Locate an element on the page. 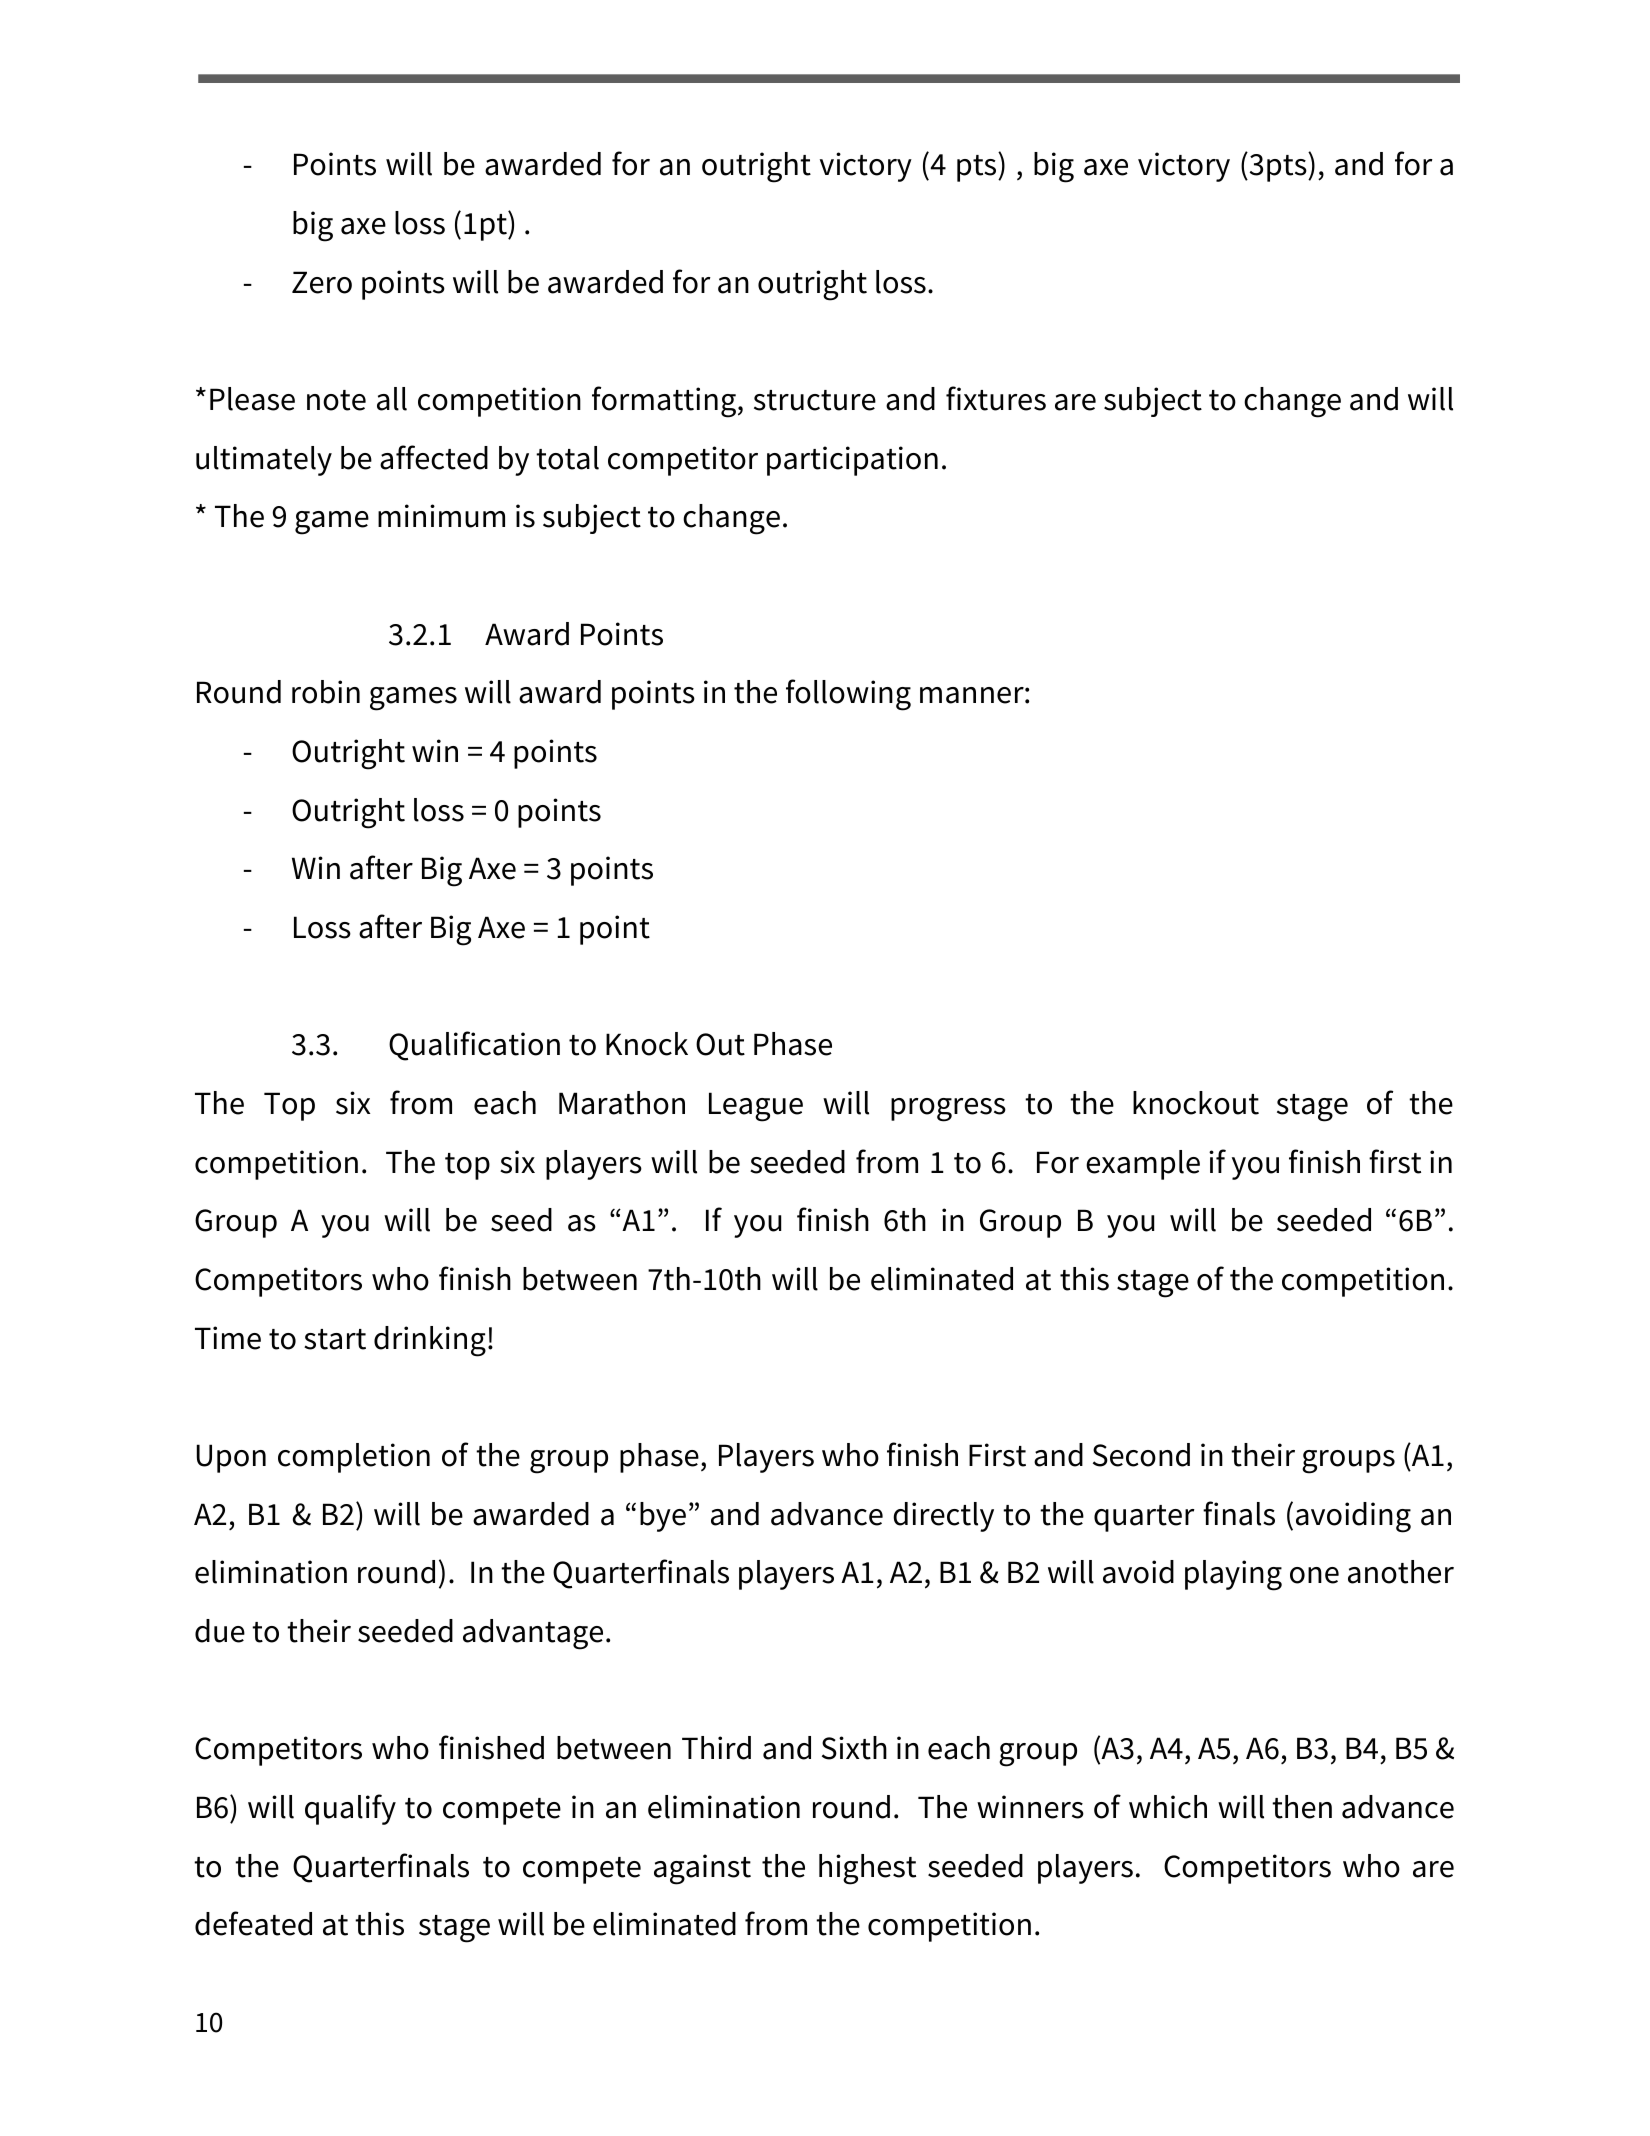 The width and height of the document is (1650, 2136). Zero is located at coordinates (322, 282).
